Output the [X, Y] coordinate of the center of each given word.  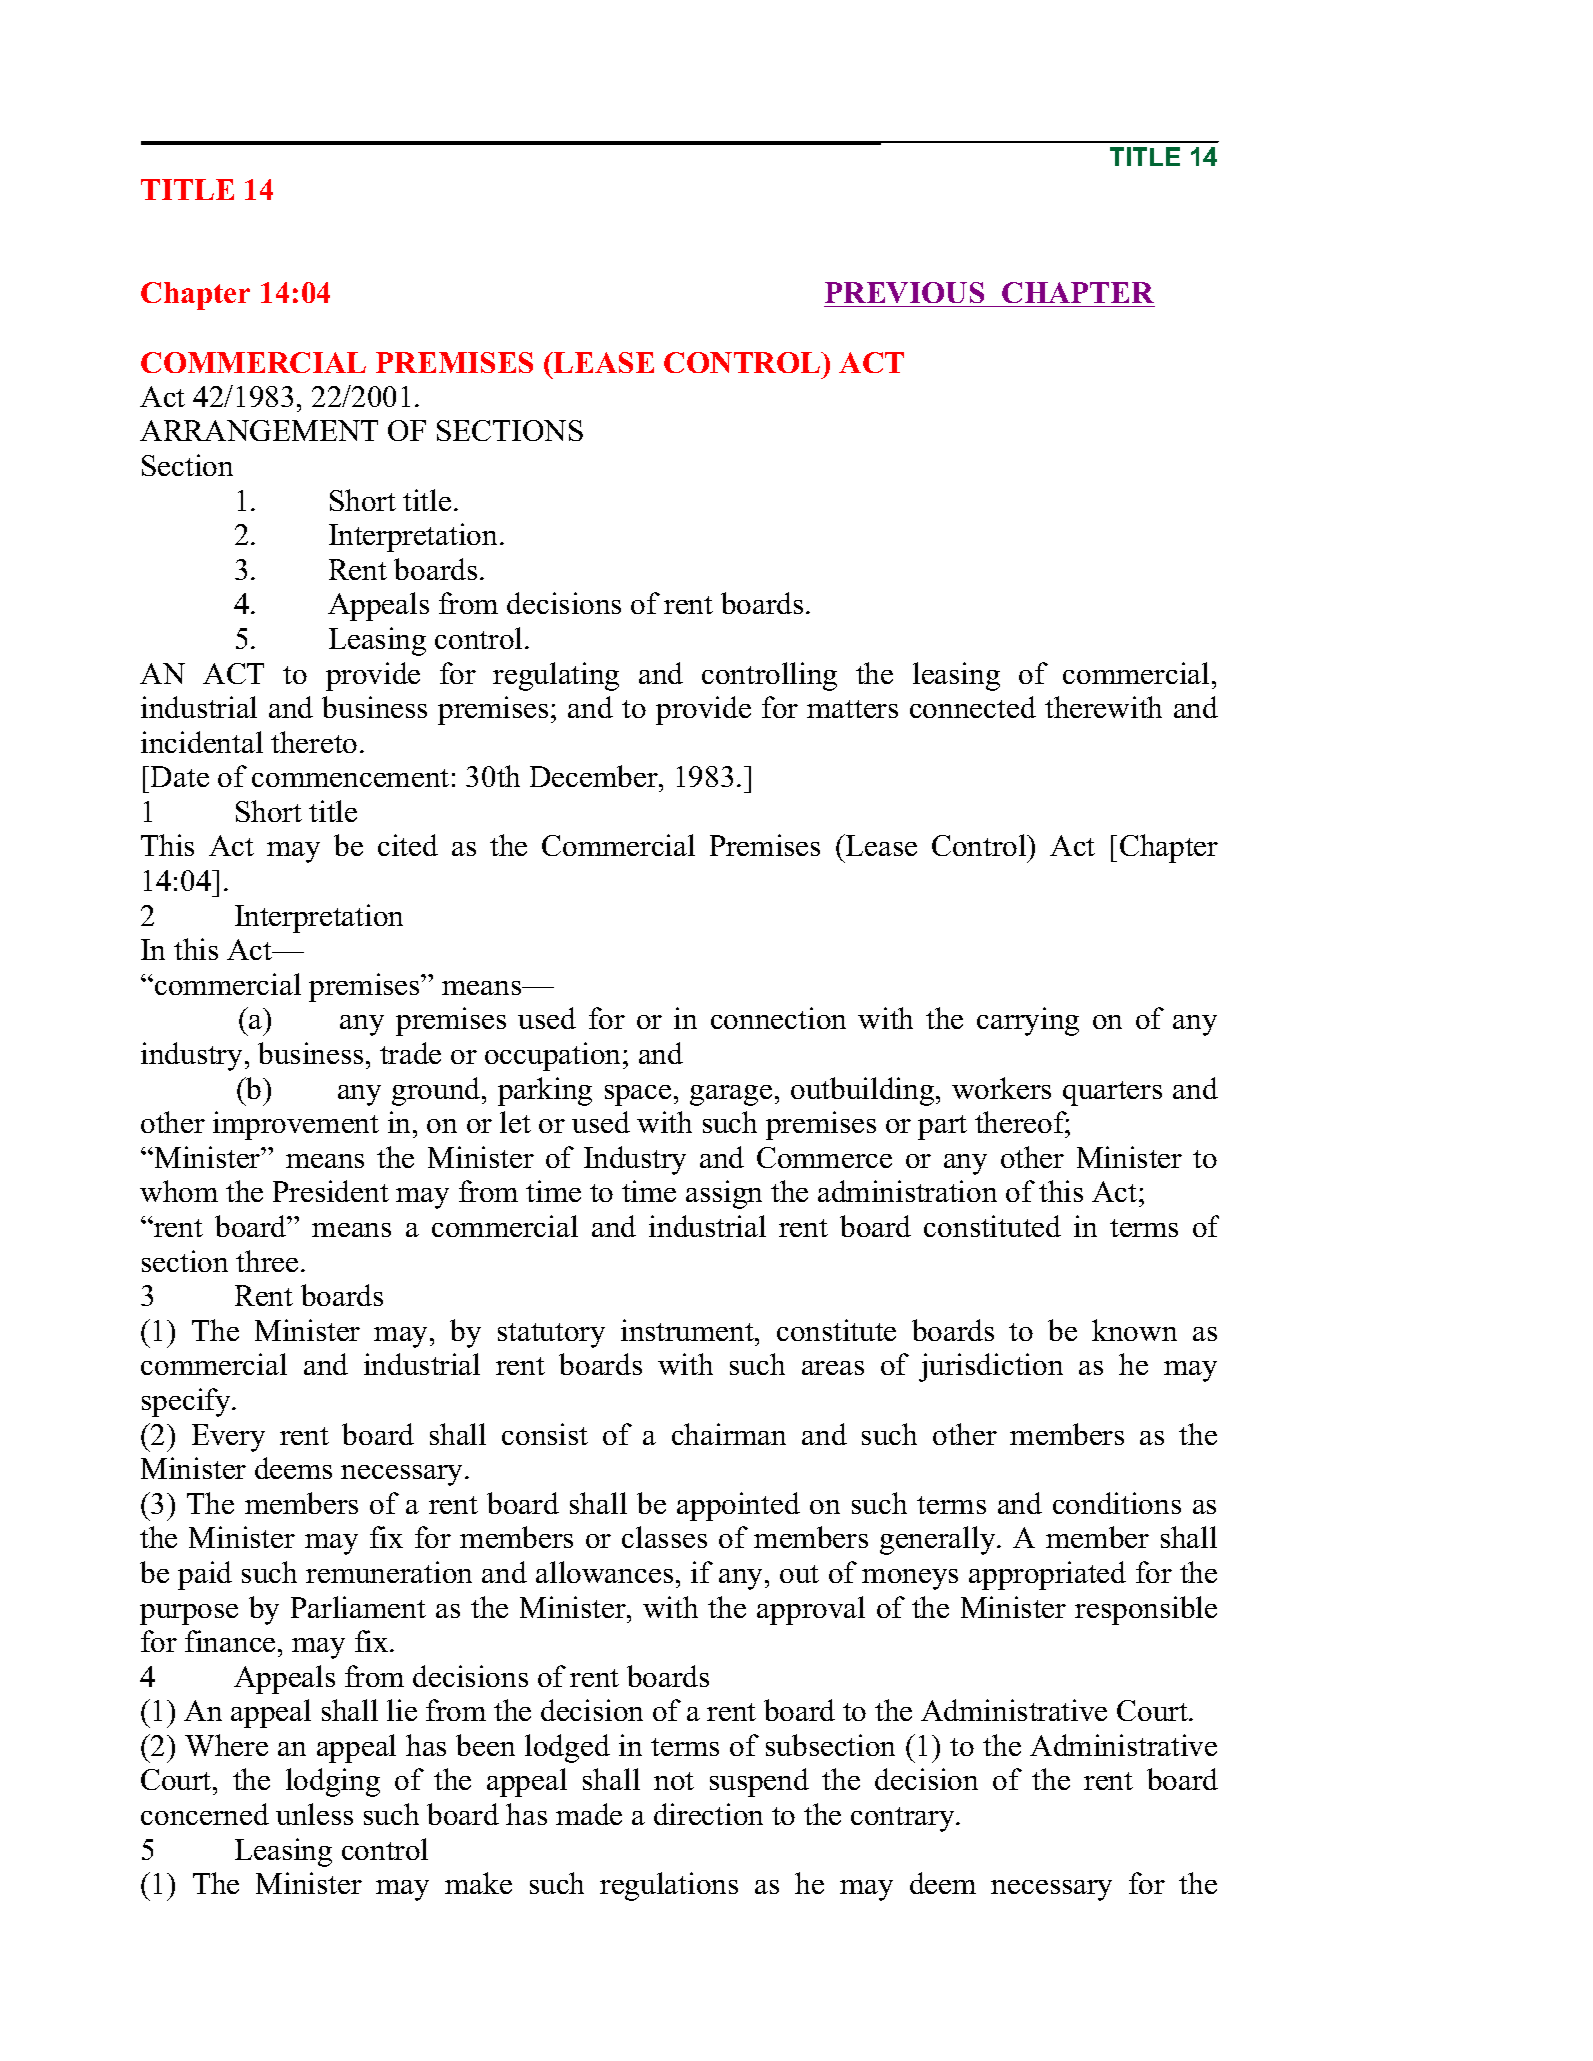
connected [973, 707]
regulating [556, 676]
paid [205, 1575]
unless [314, 1814]
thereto [314, 742]
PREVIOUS [905, 294]
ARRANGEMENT [259, 430]
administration [907, 1191]
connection [778, 1018]
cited [408, 845]
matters [852, 709]
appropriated [1047, 1575]
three [267, 1261]
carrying [1028, 1021]
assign [724, 1194]
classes [664, 1537]
